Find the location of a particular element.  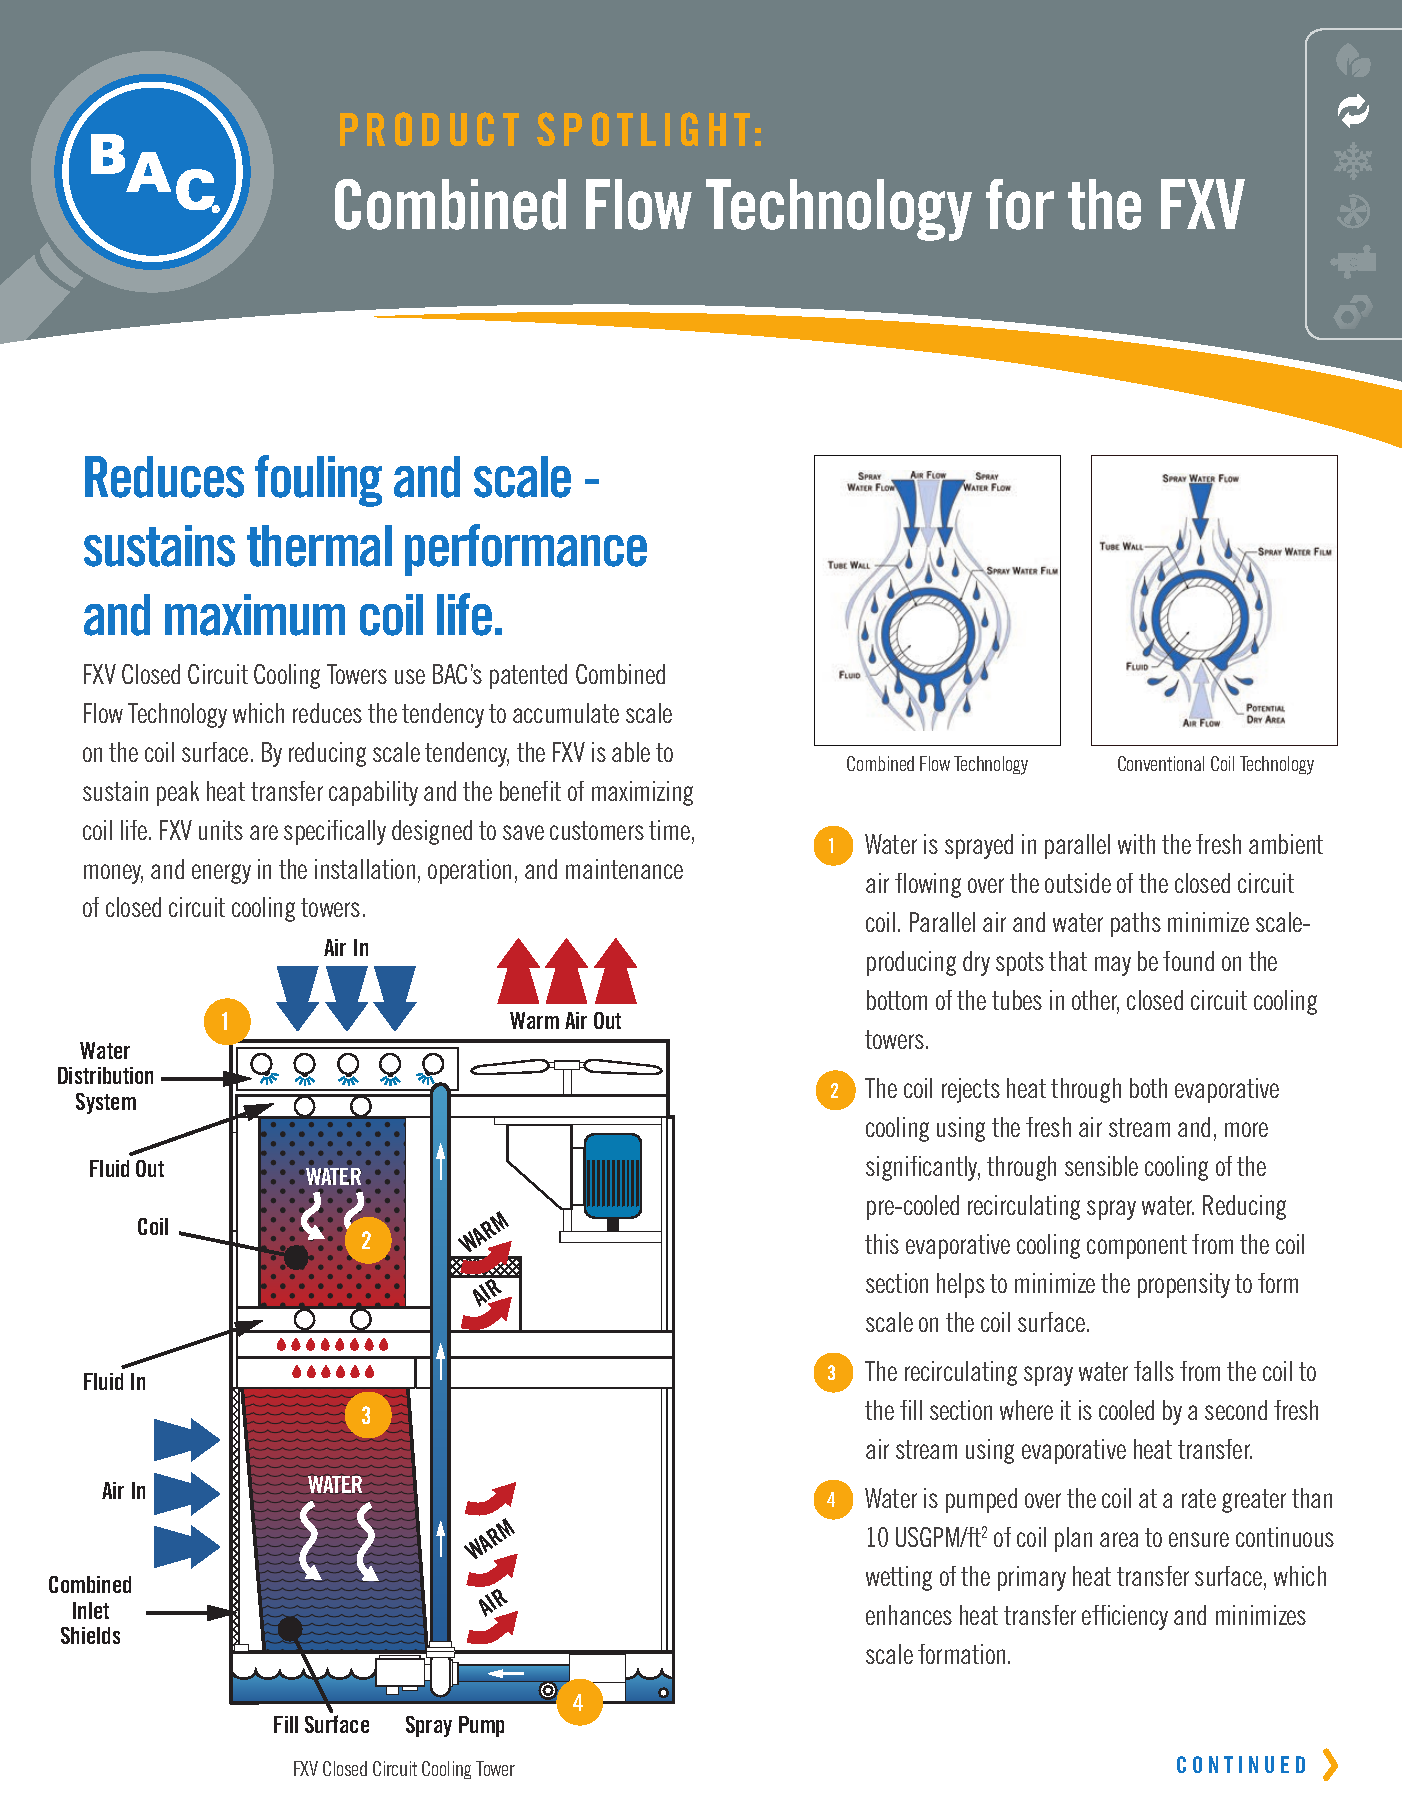

units is located at coordinates (221, 830).
